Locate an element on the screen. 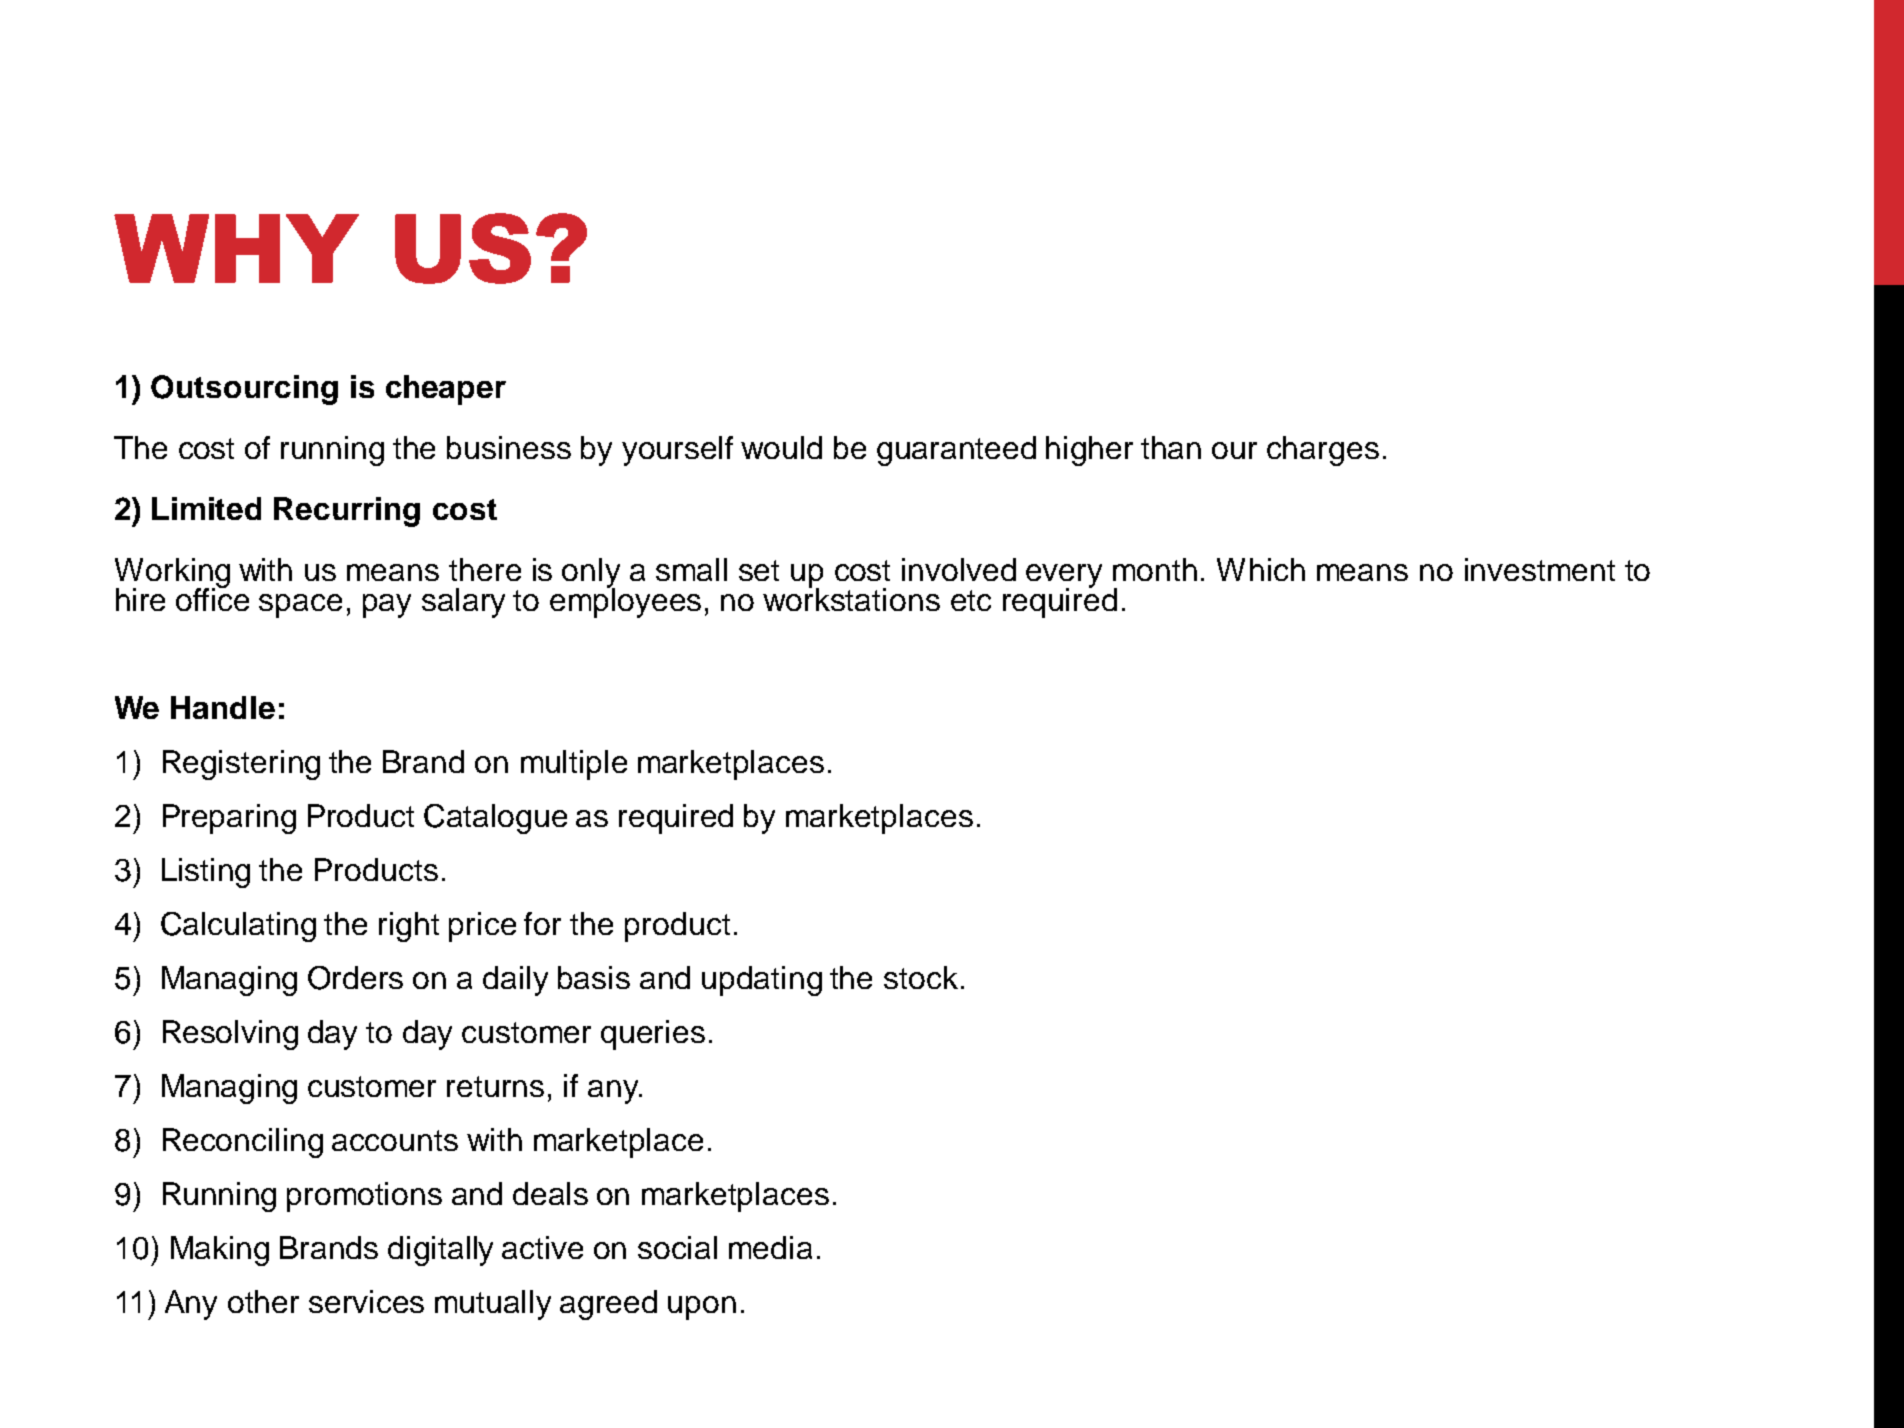 This screenshot has width=1904, height=1428. Resolving is located at coordinates (230, 1035).
